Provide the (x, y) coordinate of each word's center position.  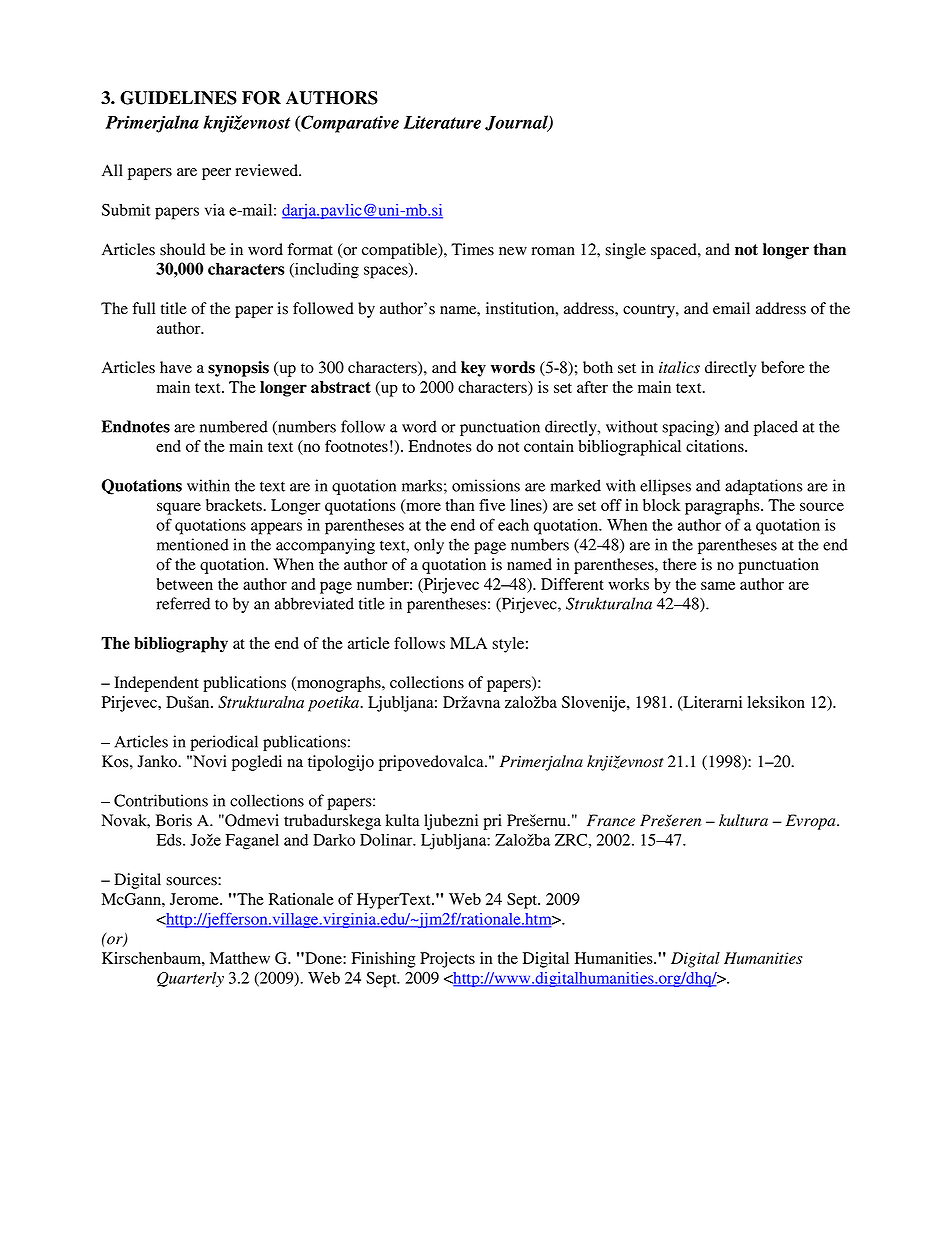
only (429, 546)
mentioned (193, 544)
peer (216, 174)
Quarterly (190, 979)
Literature (442, 122)
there (680, 564)
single (625, 251)
